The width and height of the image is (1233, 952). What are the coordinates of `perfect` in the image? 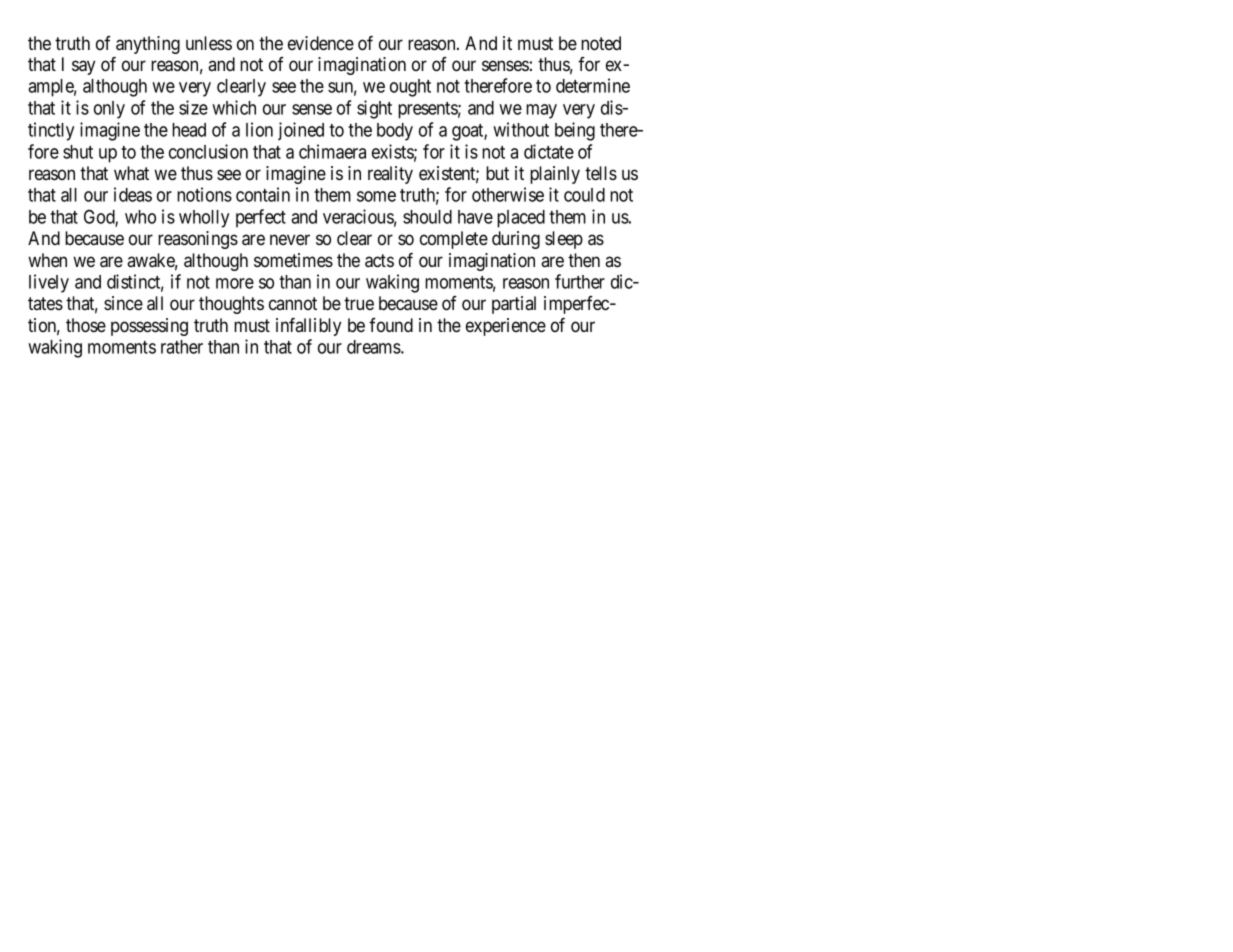 It's located at (261, 218).
